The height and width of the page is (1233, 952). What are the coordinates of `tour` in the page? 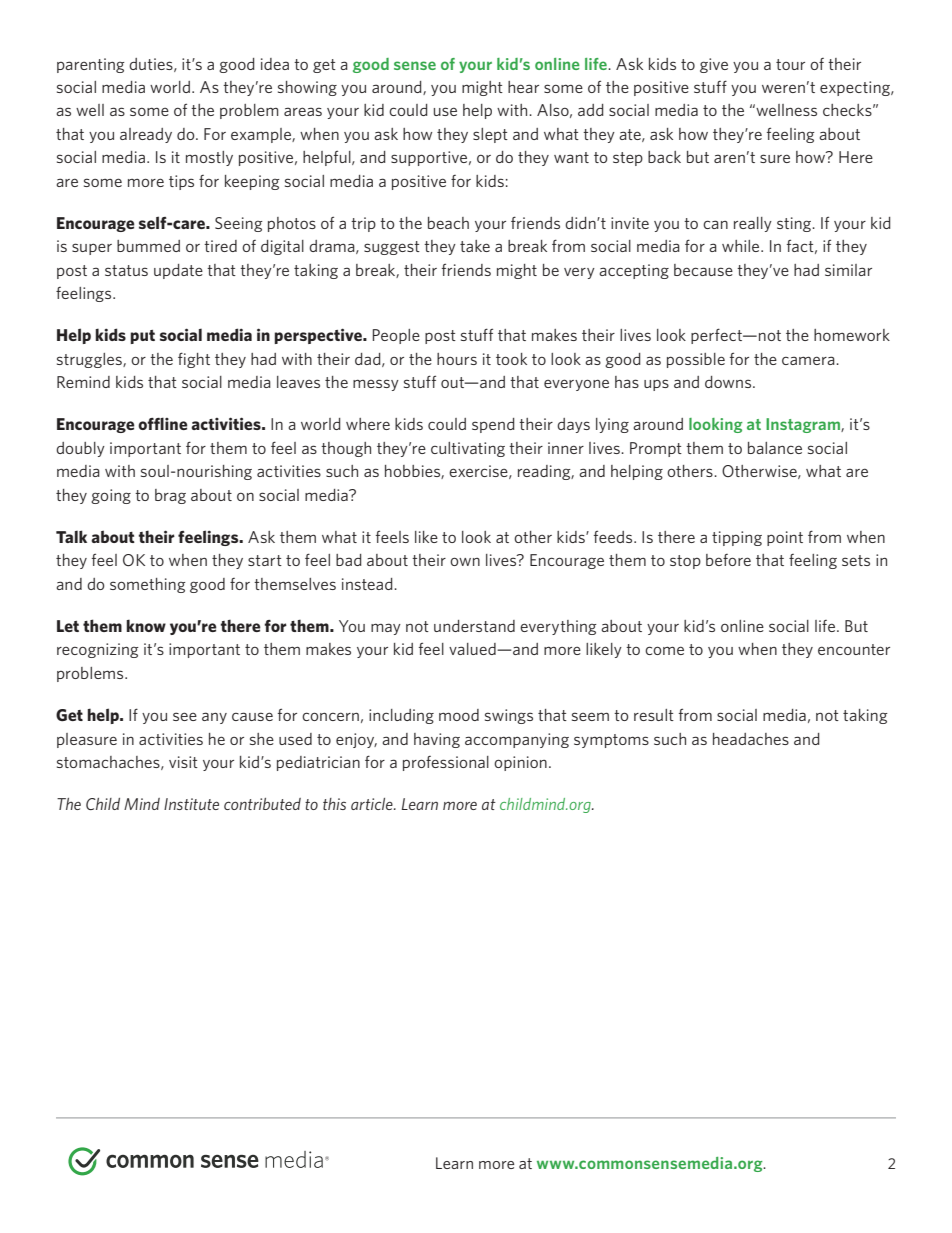 It's located at (790, 64).
